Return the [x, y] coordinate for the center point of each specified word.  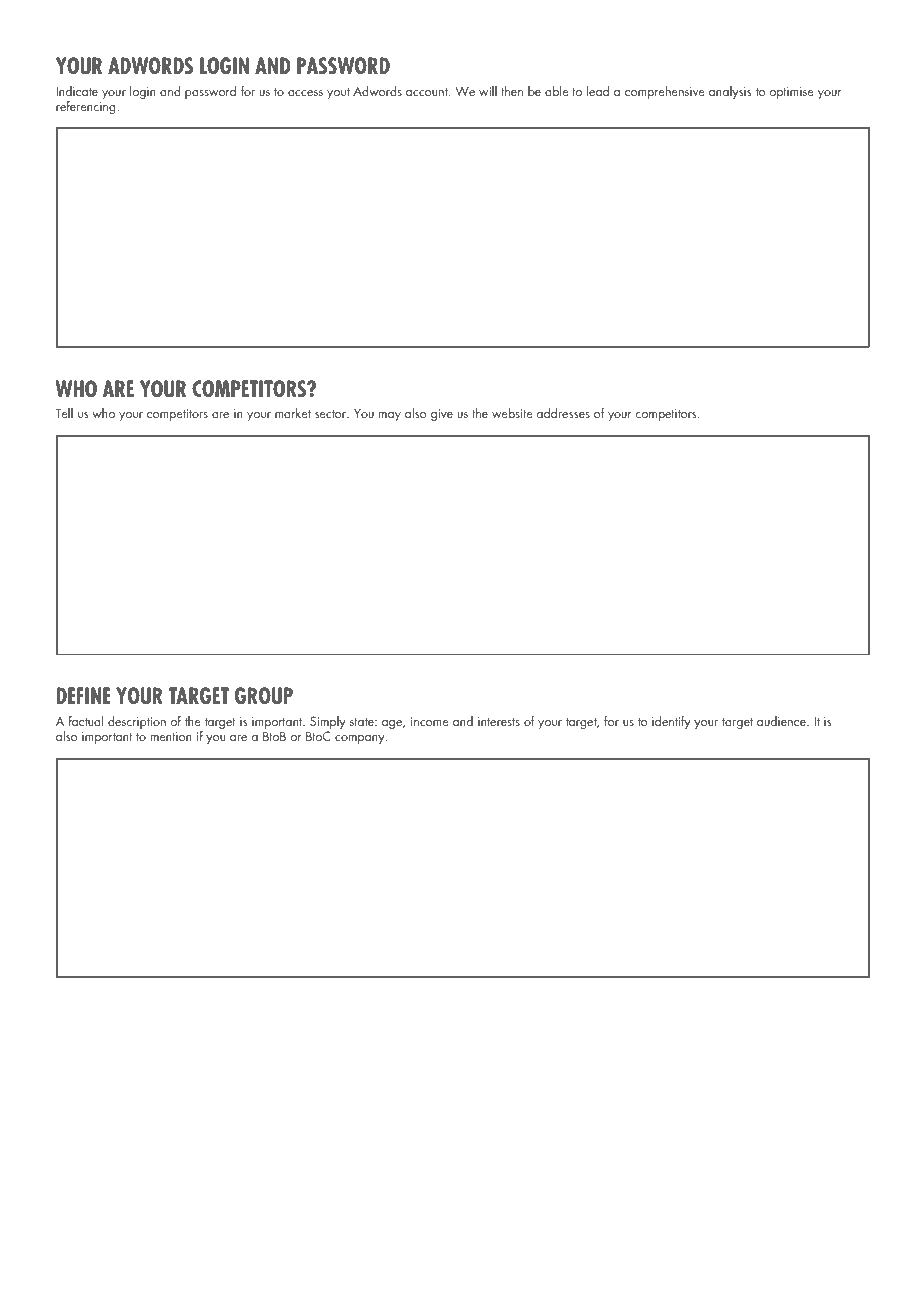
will [488, 91]
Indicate [77, 91]
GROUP [264, 696]
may [390, 416]
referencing [87, 106]
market [293, 413]
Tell [64, 413]
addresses [563, 413]
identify [671, 722]
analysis [730, 92]
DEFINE [83, 695]
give [442, 415]
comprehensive [665, 92]
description [137, 722]
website [512, 413]
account [428, 92]
